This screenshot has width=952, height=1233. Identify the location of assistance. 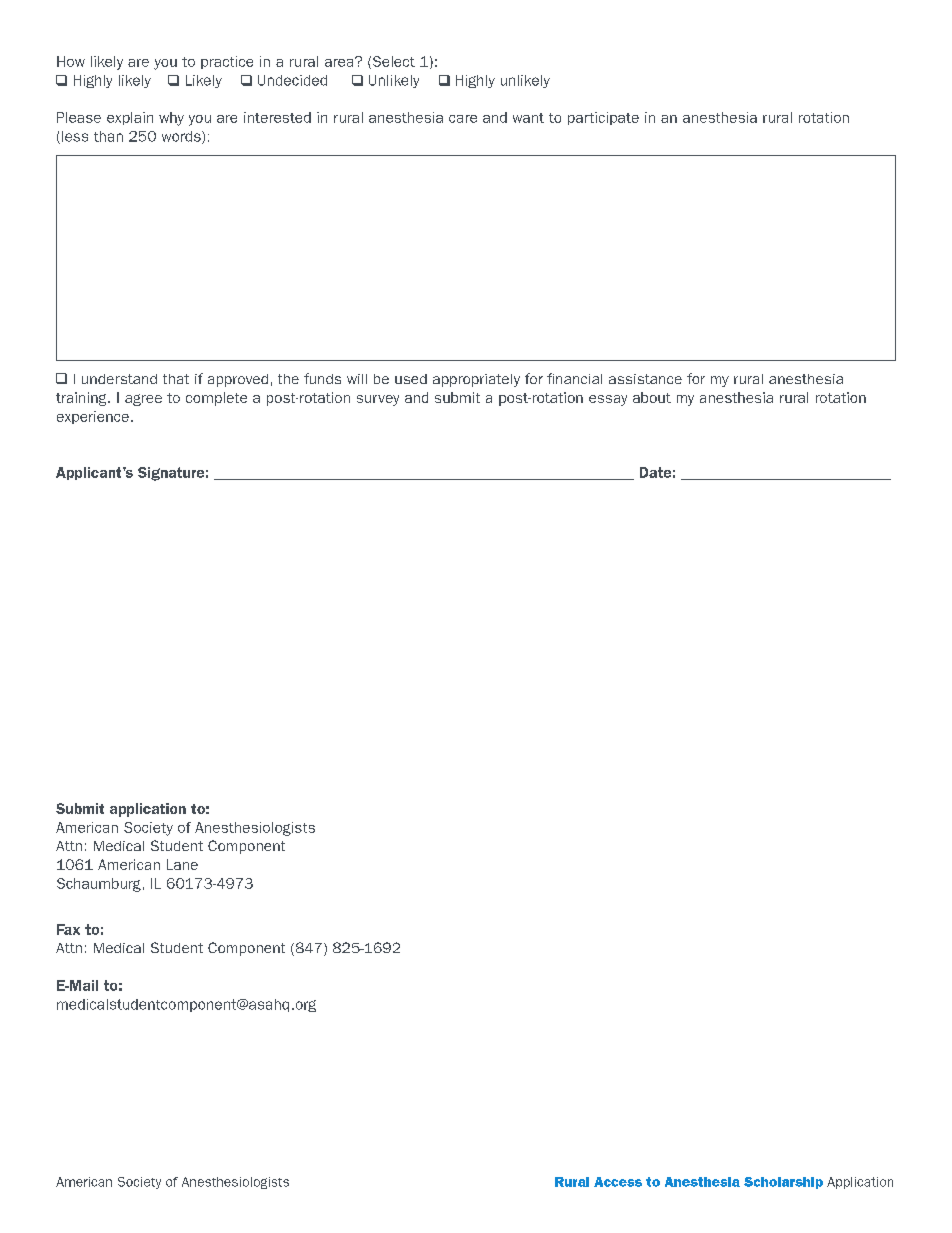
(645, 379).
